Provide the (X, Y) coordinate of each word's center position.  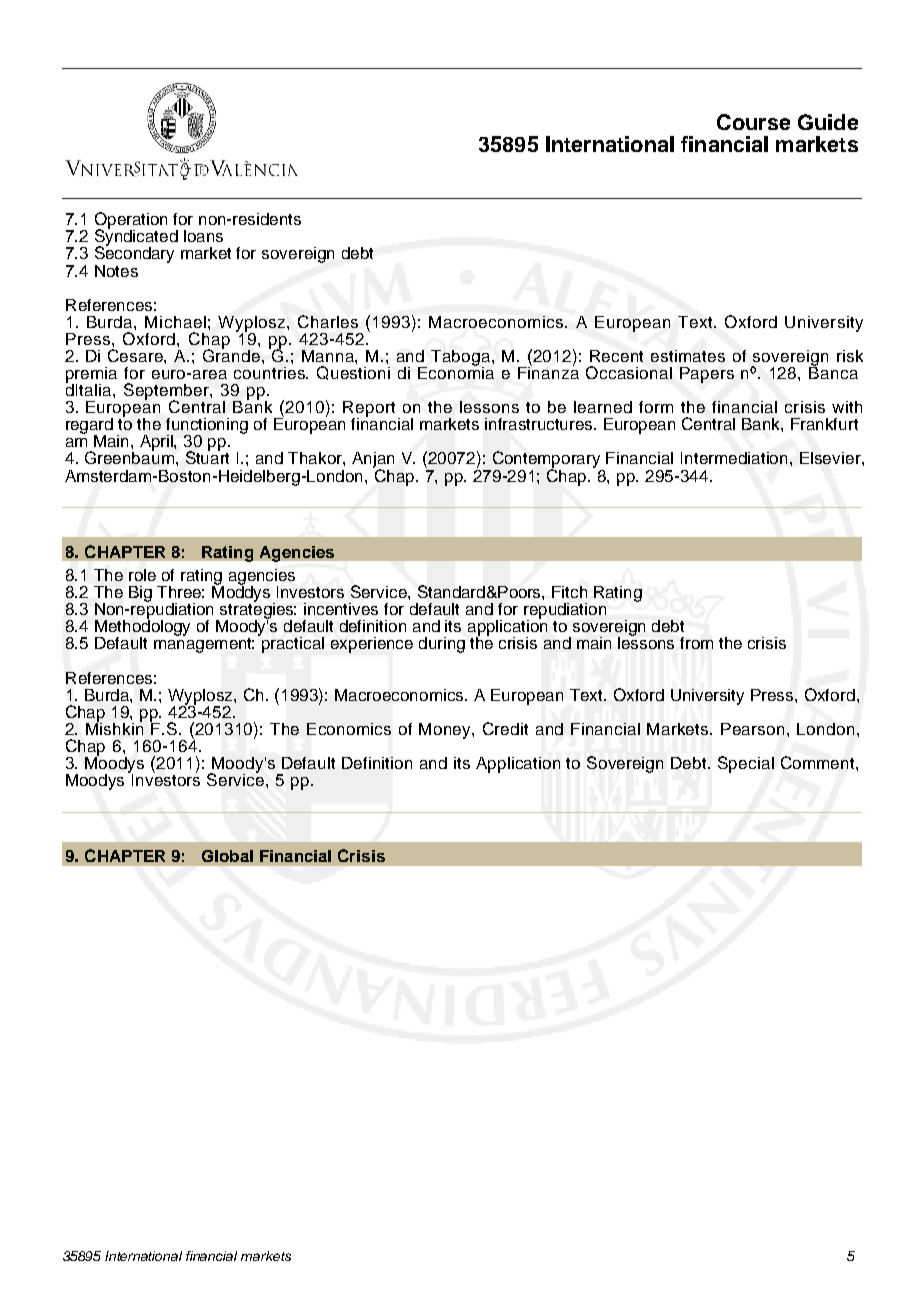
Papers (707, 375)
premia (91, 376)
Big (140, 594)
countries (271, 373)
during (442, 645)
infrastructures (540, 424)
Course (753, 122)
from (696, 643)
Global (227, 856)
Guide (828, 122)
